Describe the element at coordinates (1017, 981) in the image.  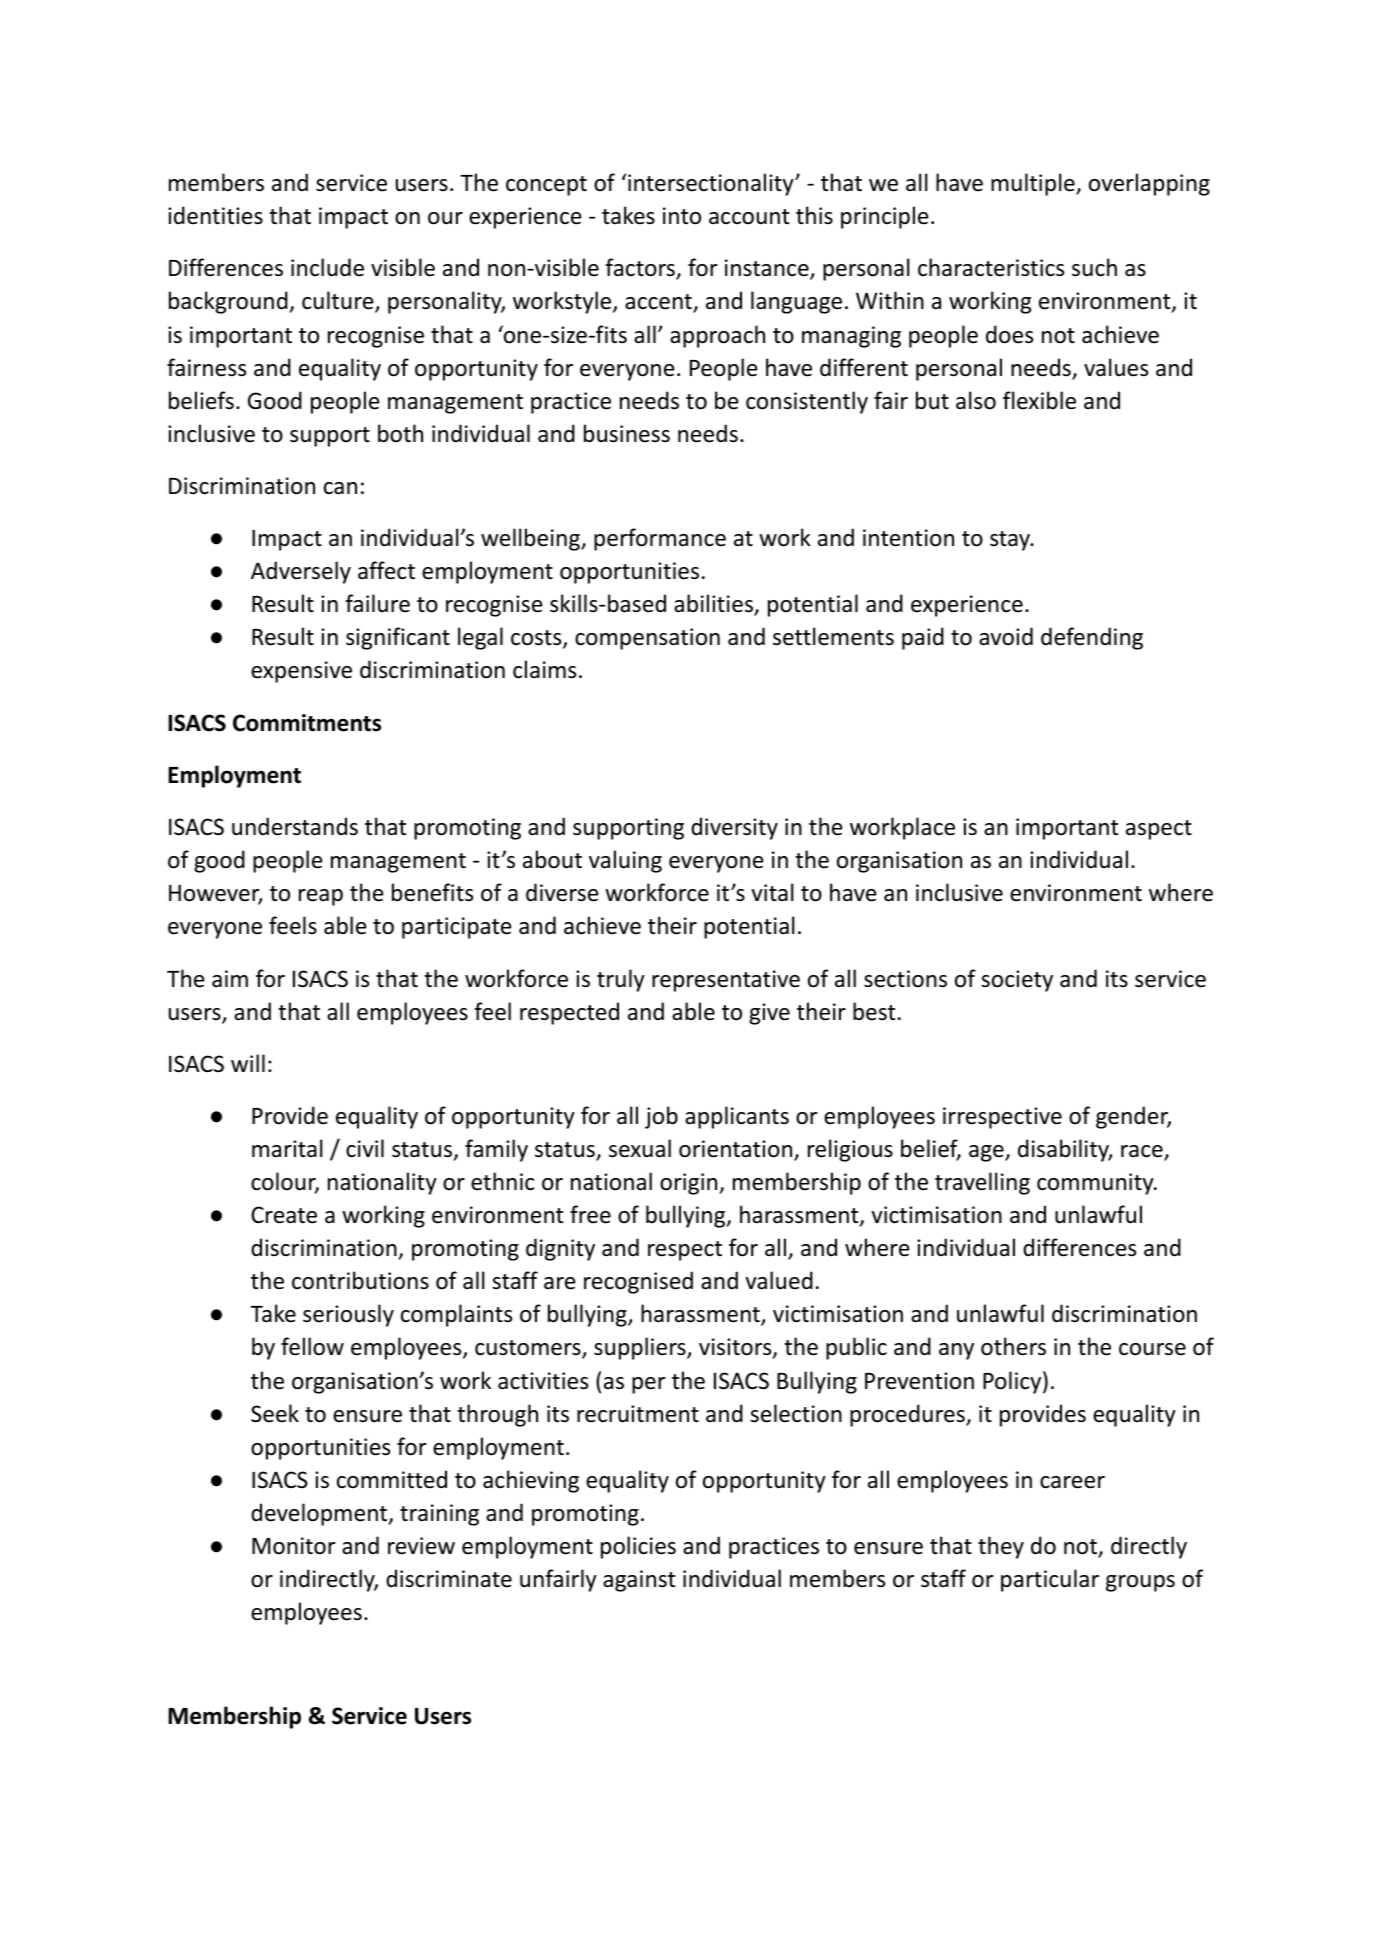
I see `society` at that location.
